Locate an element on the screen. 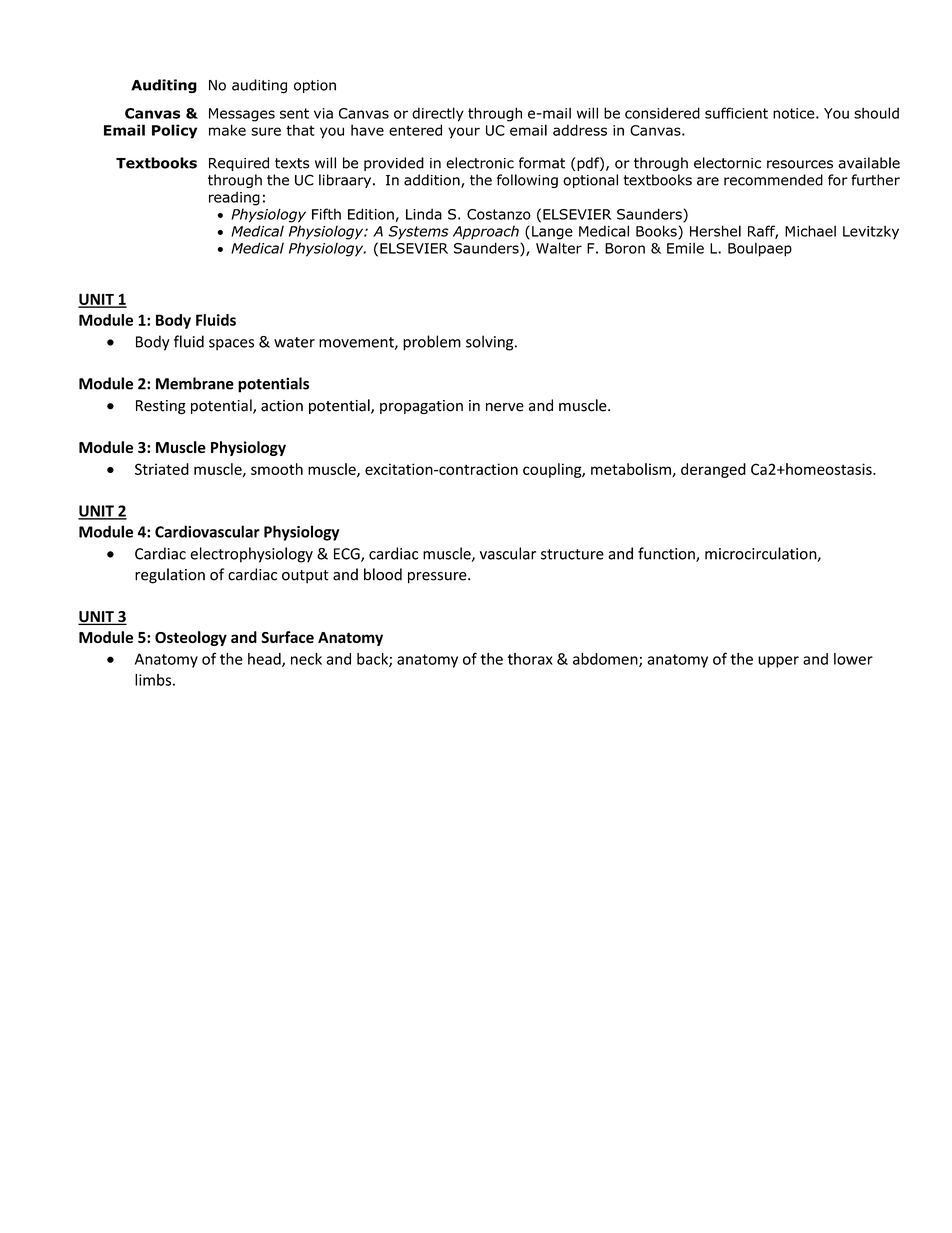 The width and height of the screenshot is (952, 1233). smooth is located at coordinates (277, 469).
